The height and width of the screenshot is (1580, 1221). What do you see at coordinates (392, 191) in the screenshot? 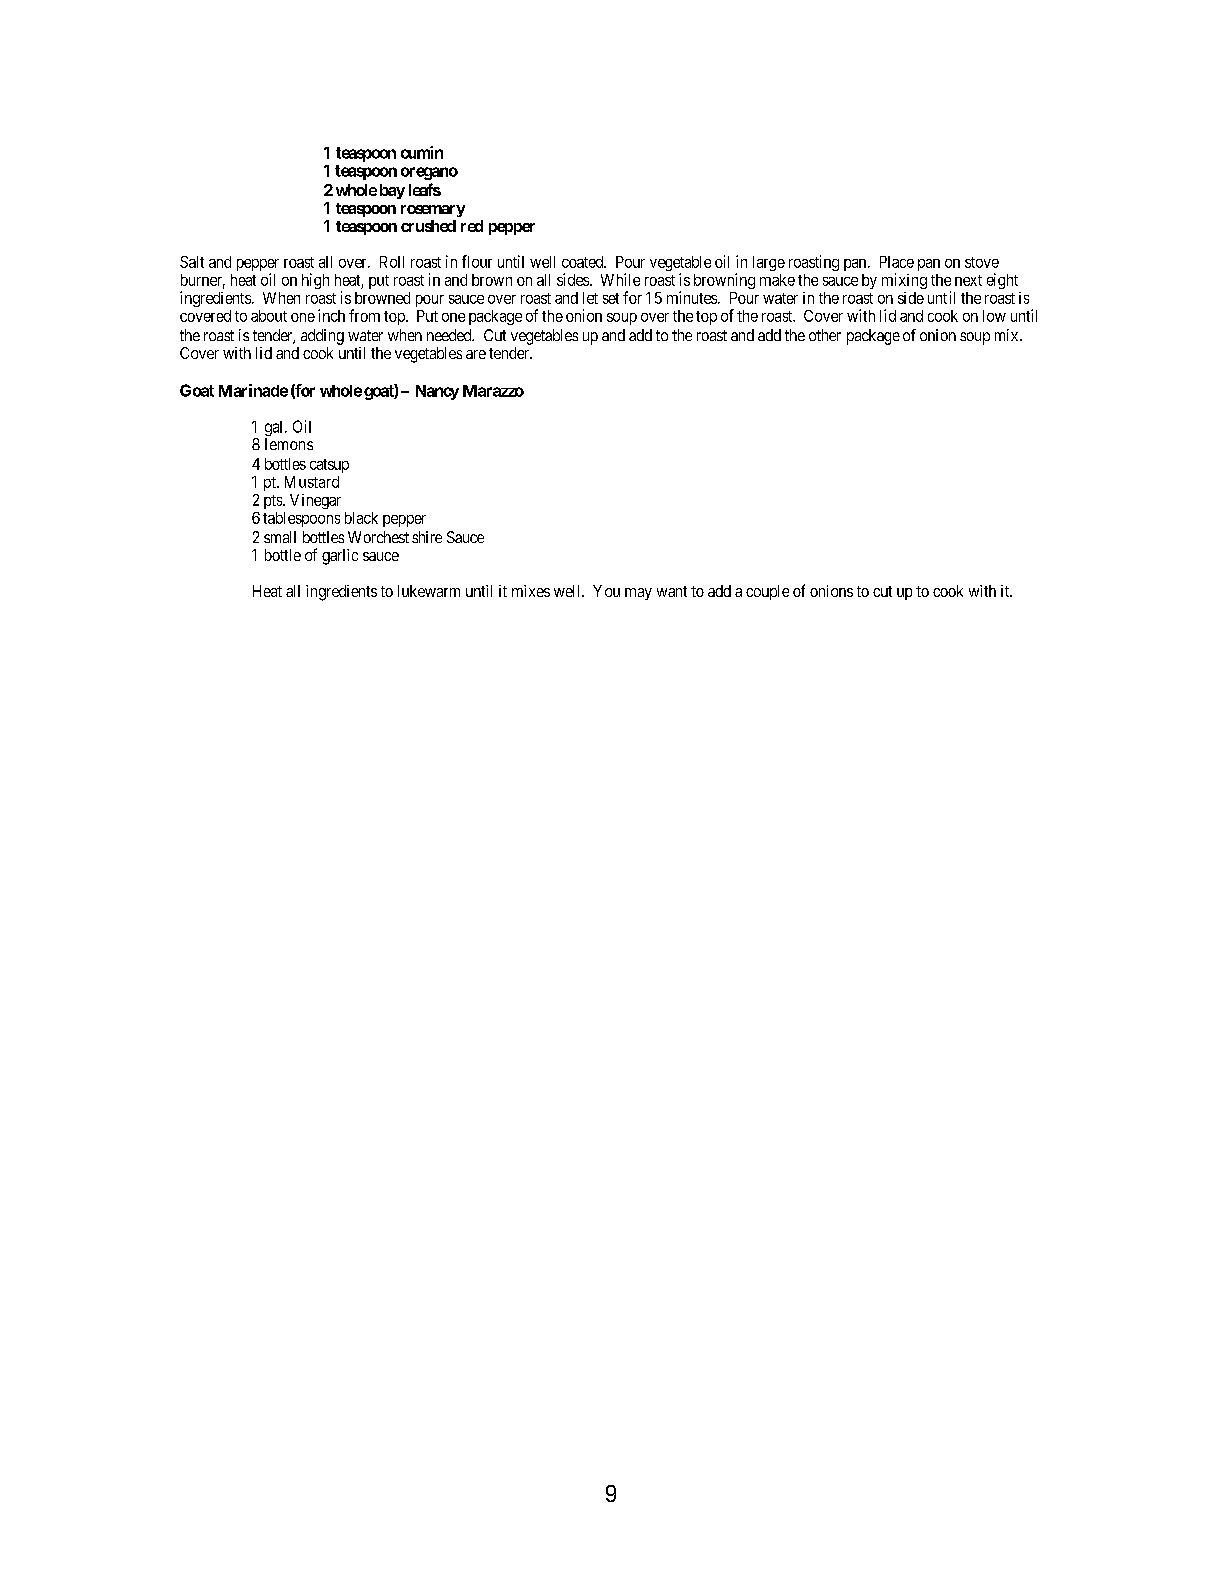
I see `bay` at bounding box center [392, 191].
